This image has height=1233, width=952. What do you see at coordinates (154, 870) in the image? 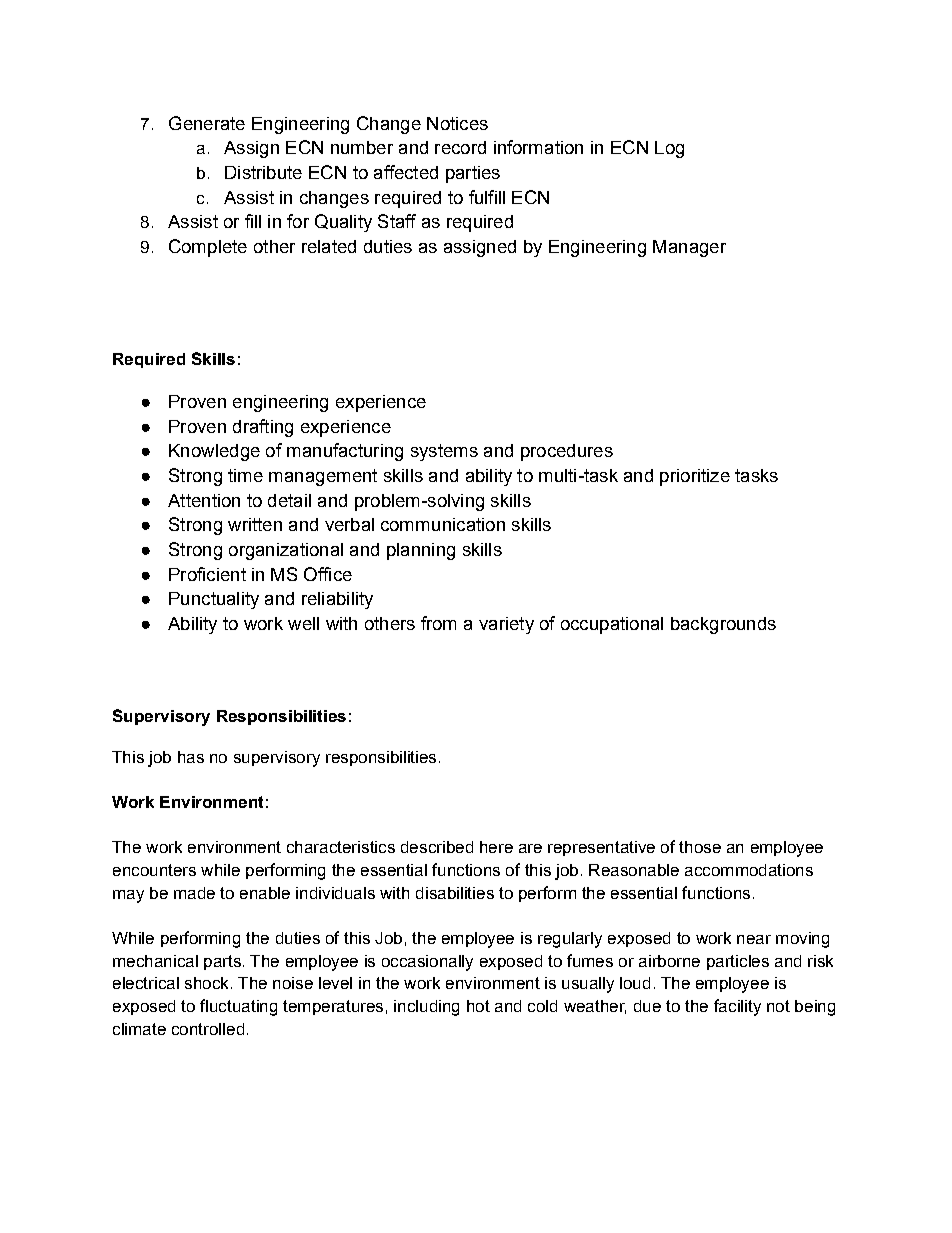
I see `encounters` at bounding box center [154, 870].
